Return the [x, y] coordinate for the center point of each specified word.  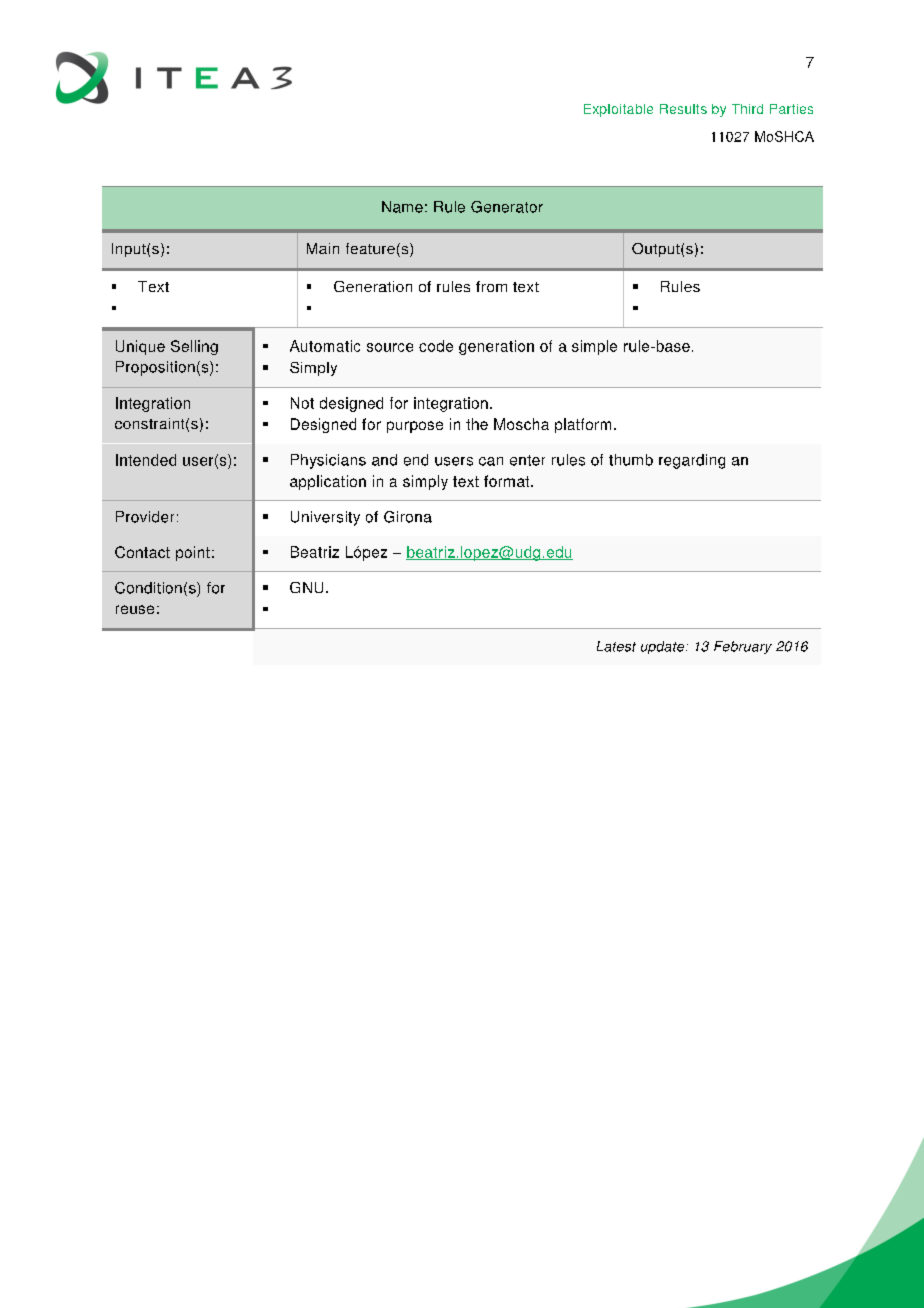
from [491, 286]
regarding [692, 461]
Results [683, 109]
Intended [146, 460]
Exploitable [618, 110]
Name [402, 207]
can [491, 461]
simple [594, 347]
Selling [194, 347]
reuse [135, 609]
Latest [616, 646]
